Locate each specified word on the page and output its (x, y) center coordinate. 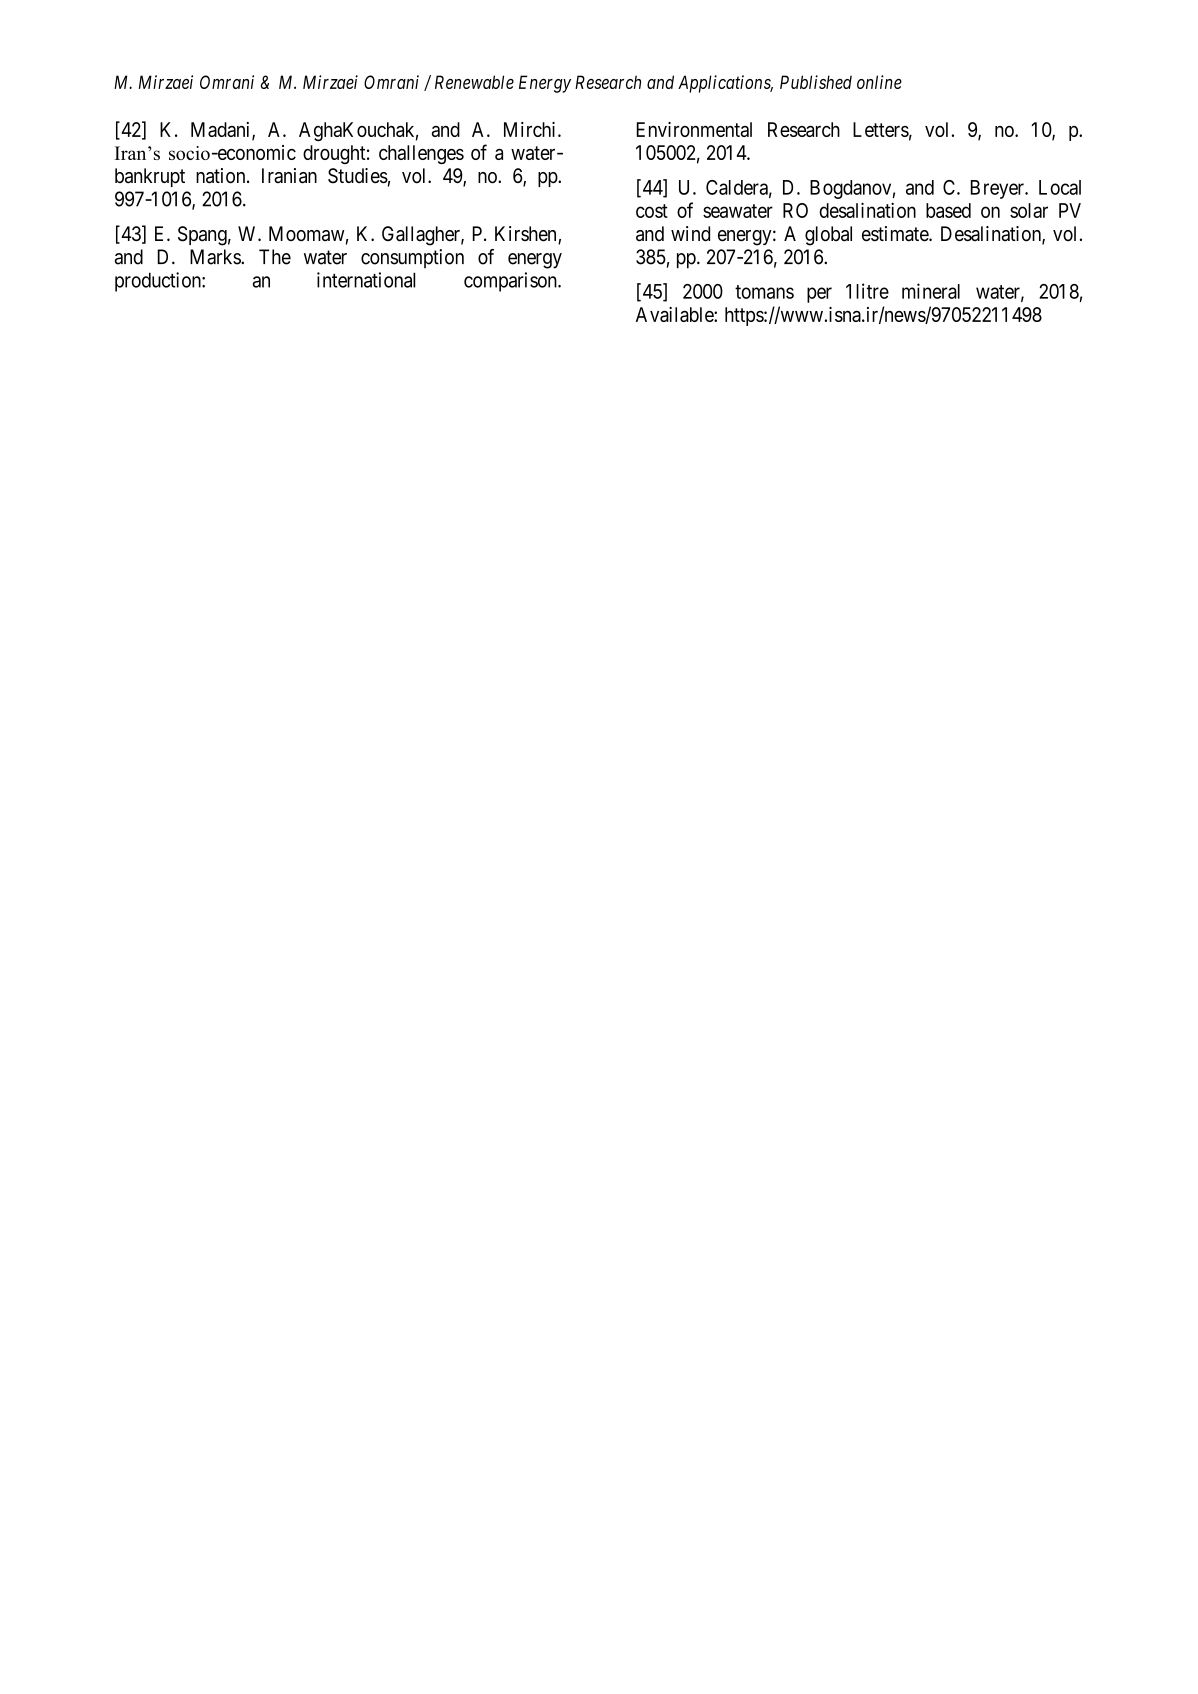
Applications (725, 84)
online (879, 82)
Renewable (474, 82)
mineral (931, 291)
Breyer (998, 189)
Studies (358, 176)
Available (675, 314)
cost (652, 211)
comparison (511, 282)
